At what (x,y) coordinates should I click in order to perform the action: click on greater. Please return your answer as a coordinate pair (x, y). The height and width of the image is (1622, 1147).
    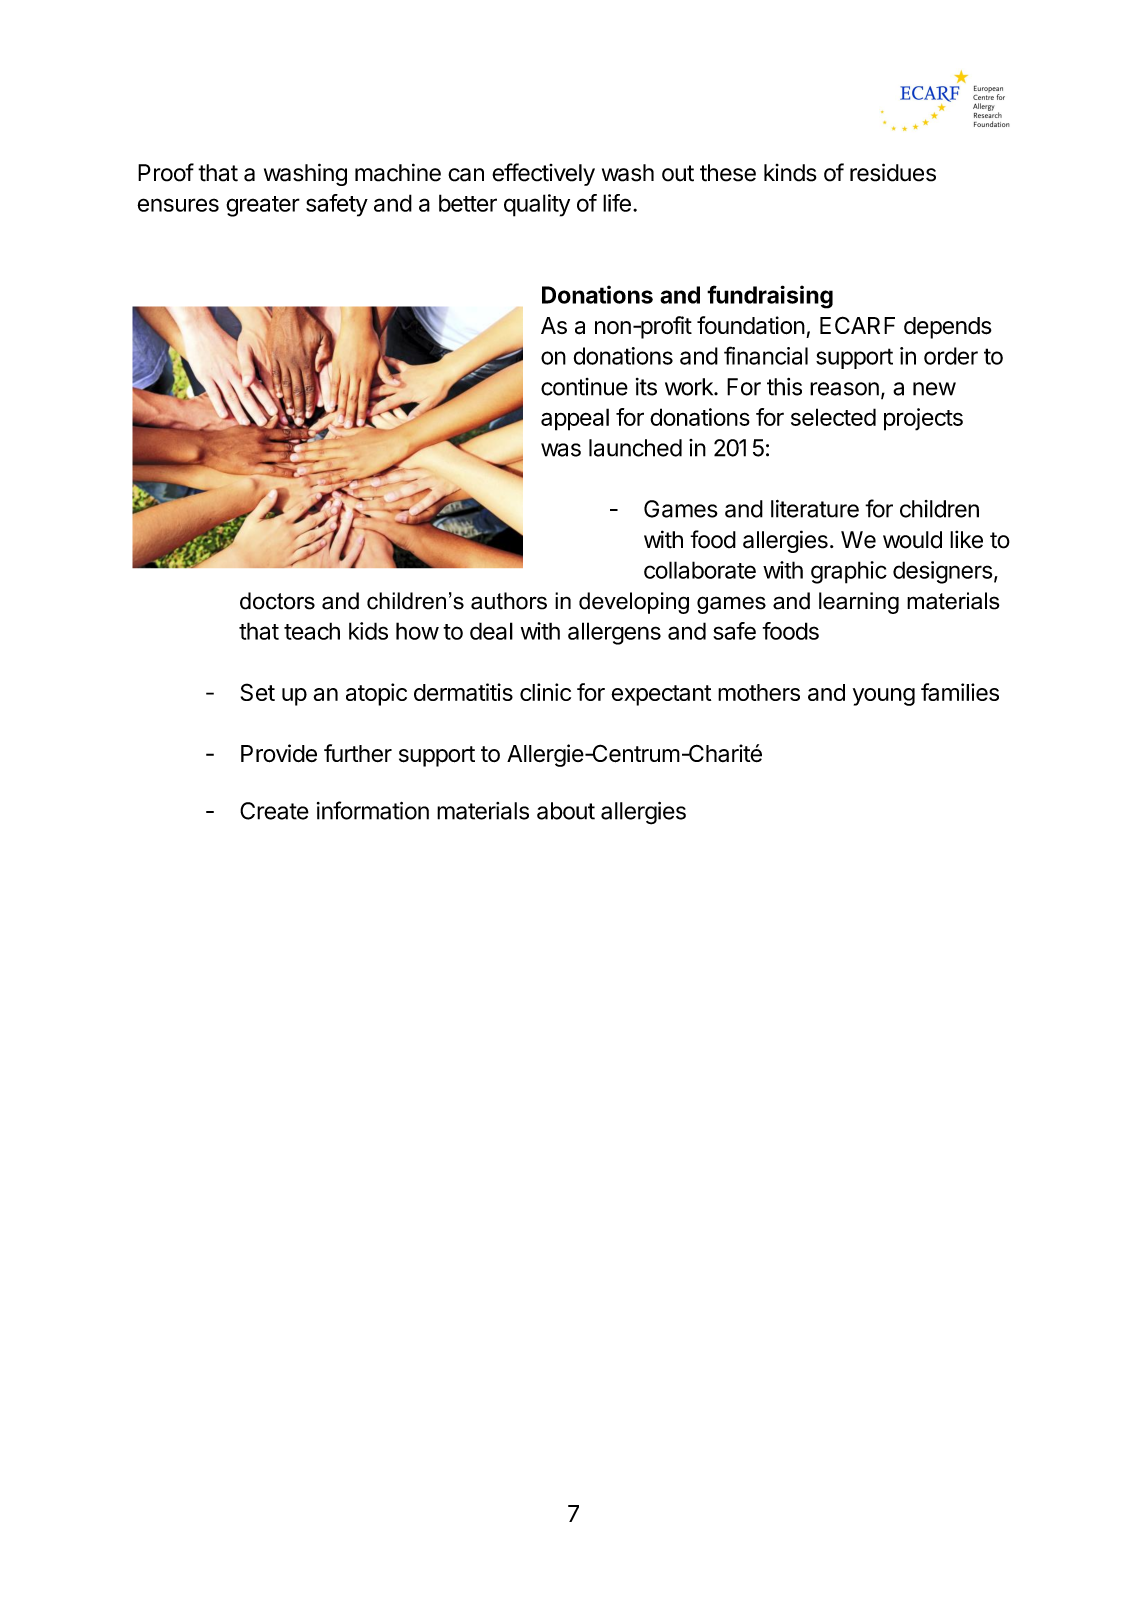
    Looking at the image, I should click on (263, 206).
